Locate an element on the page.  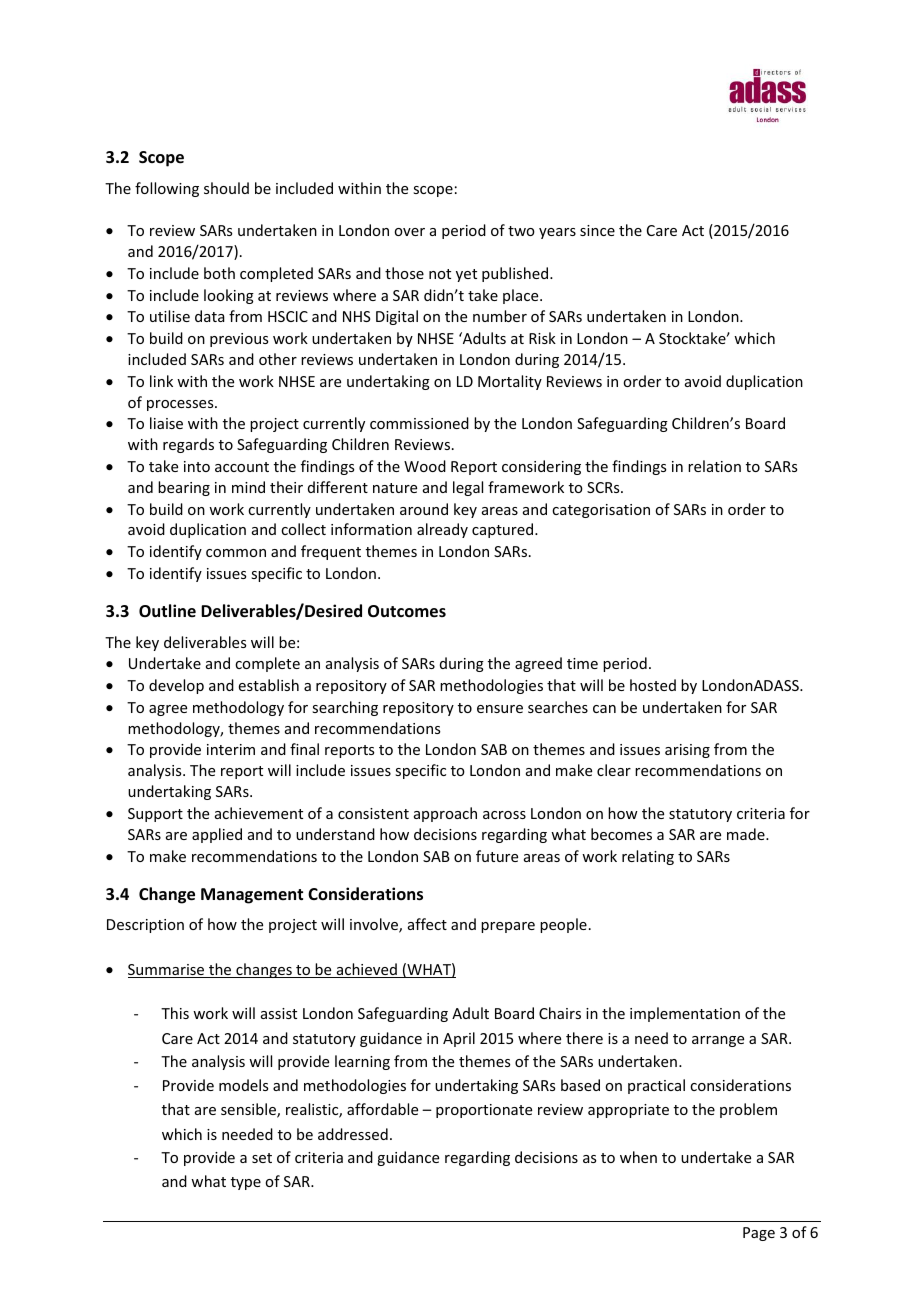
hosted is located at coordinates (653, 685).
